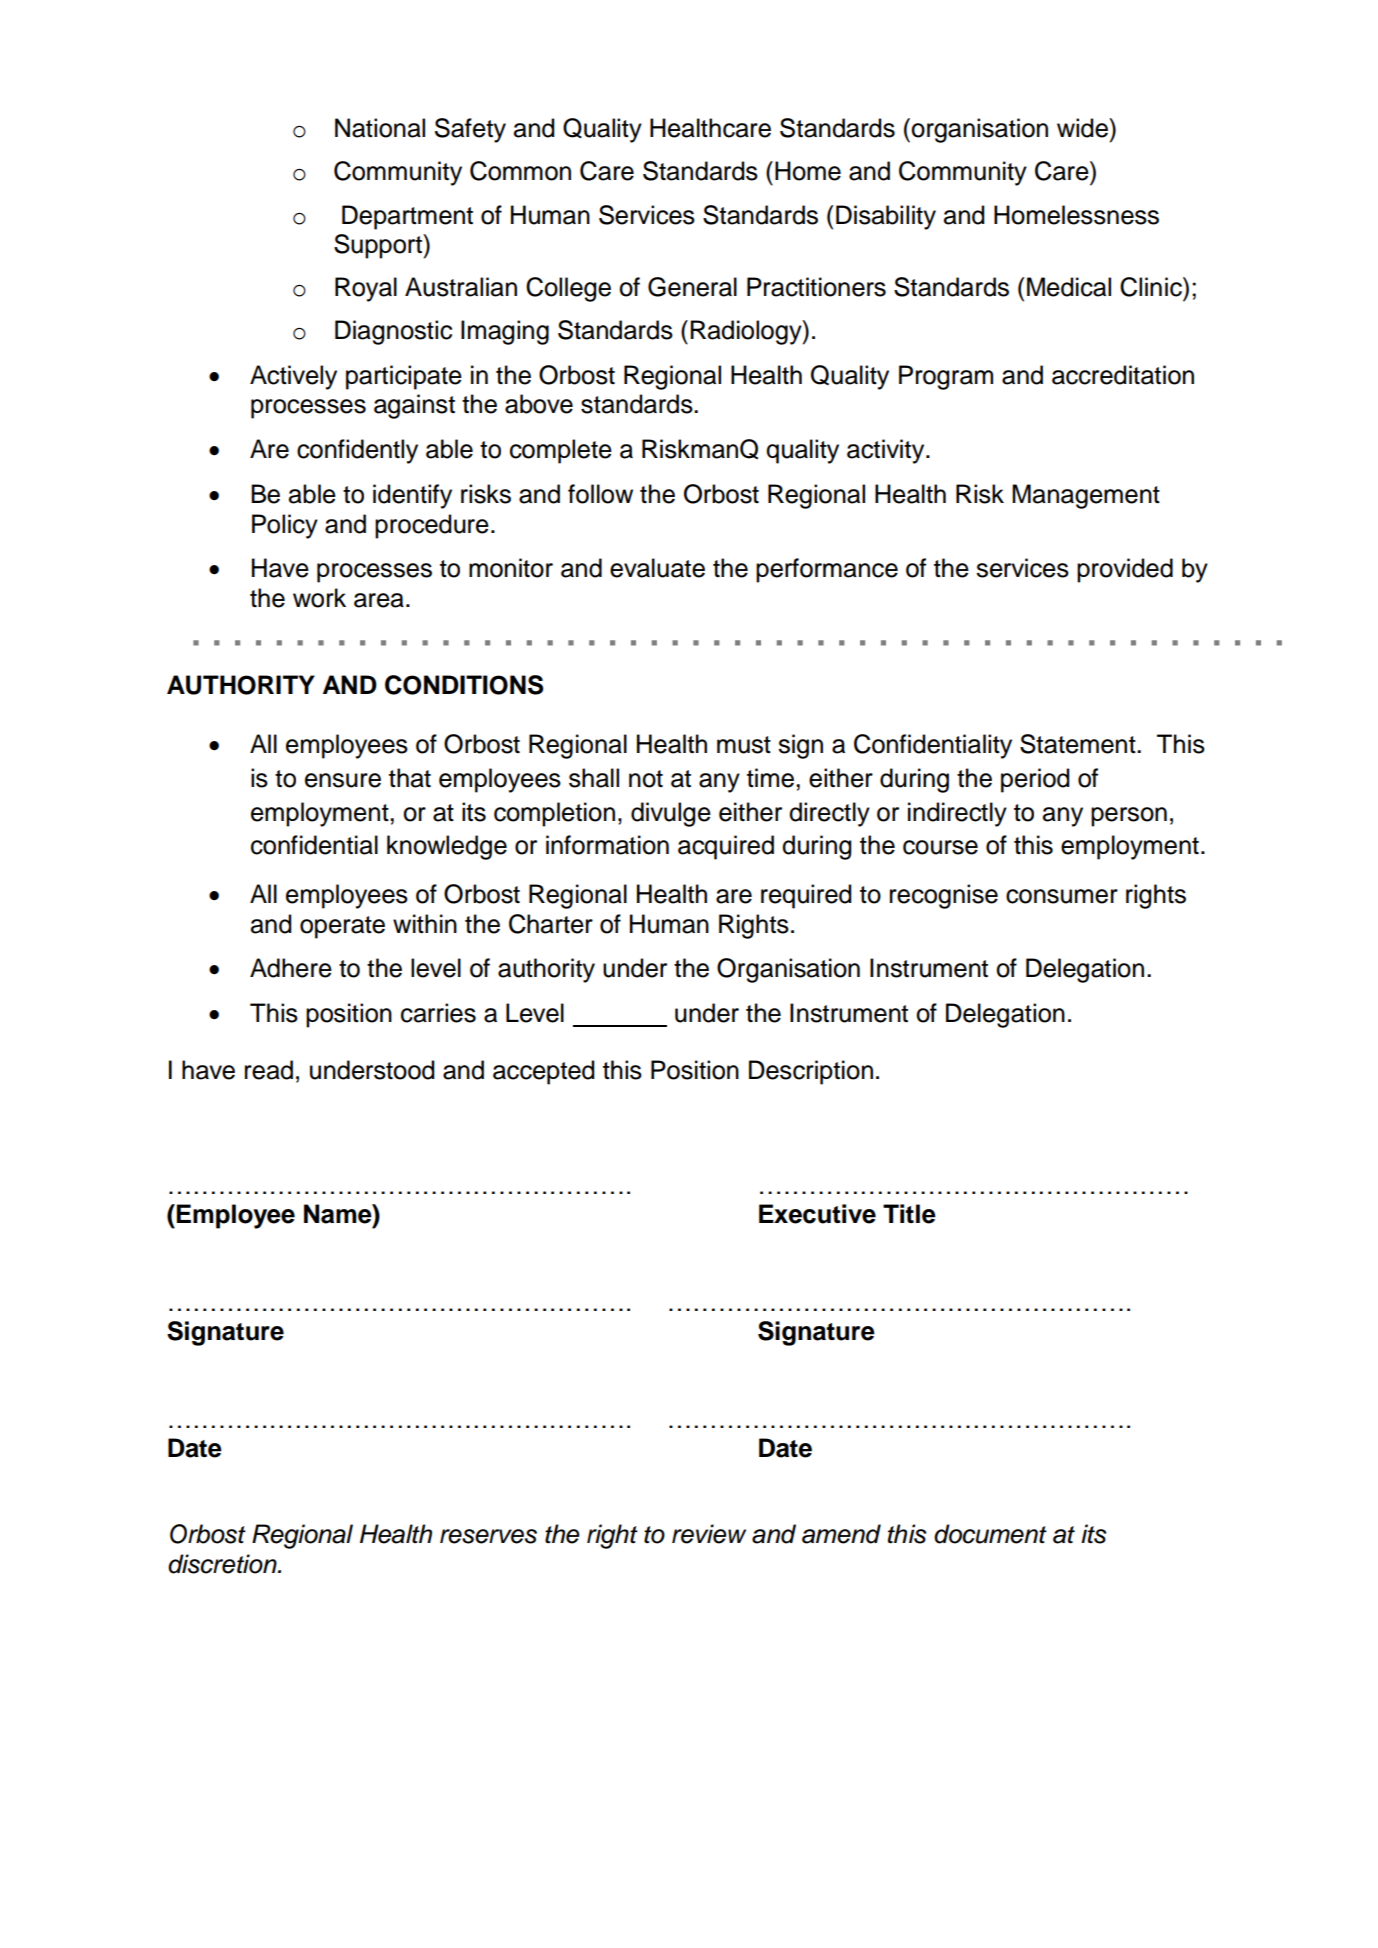 Image resolution: width=1378 pixels, height=1948 pixels. Describe the element at coordinates (692, 287) in the page. I see `General` at that location.
